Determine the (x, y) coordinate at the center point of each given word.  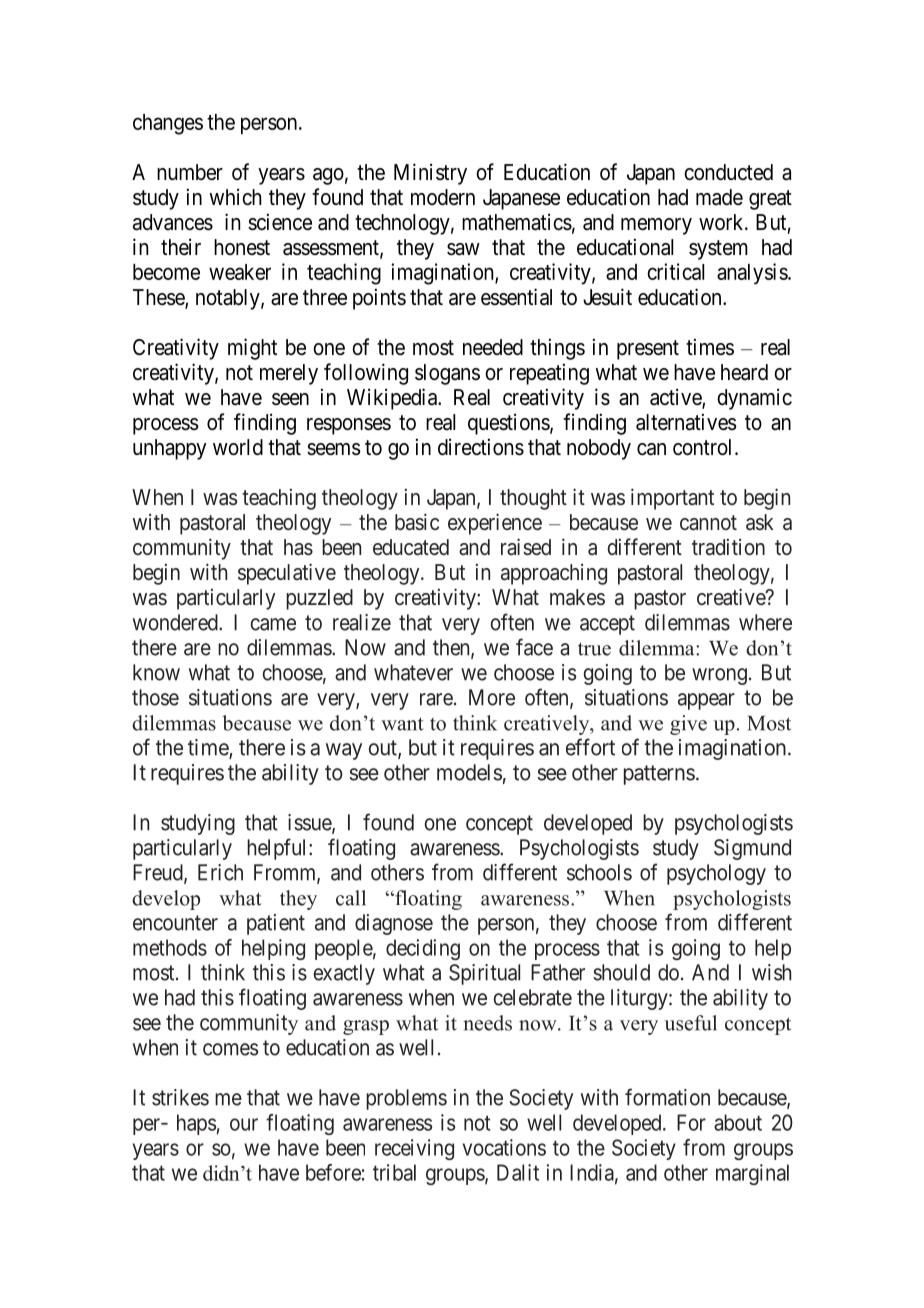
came (273, 624)
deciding (423, 949)
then (452, 648)
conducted (728, 172)
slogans (447, 374)
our (244, 1124)
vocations (504, 1147)
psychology (716, 874)
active (676, 398)
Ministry (430, 174)
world (238, 447)
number (190, 172)
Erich (220, 872)
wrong (719, 676)
